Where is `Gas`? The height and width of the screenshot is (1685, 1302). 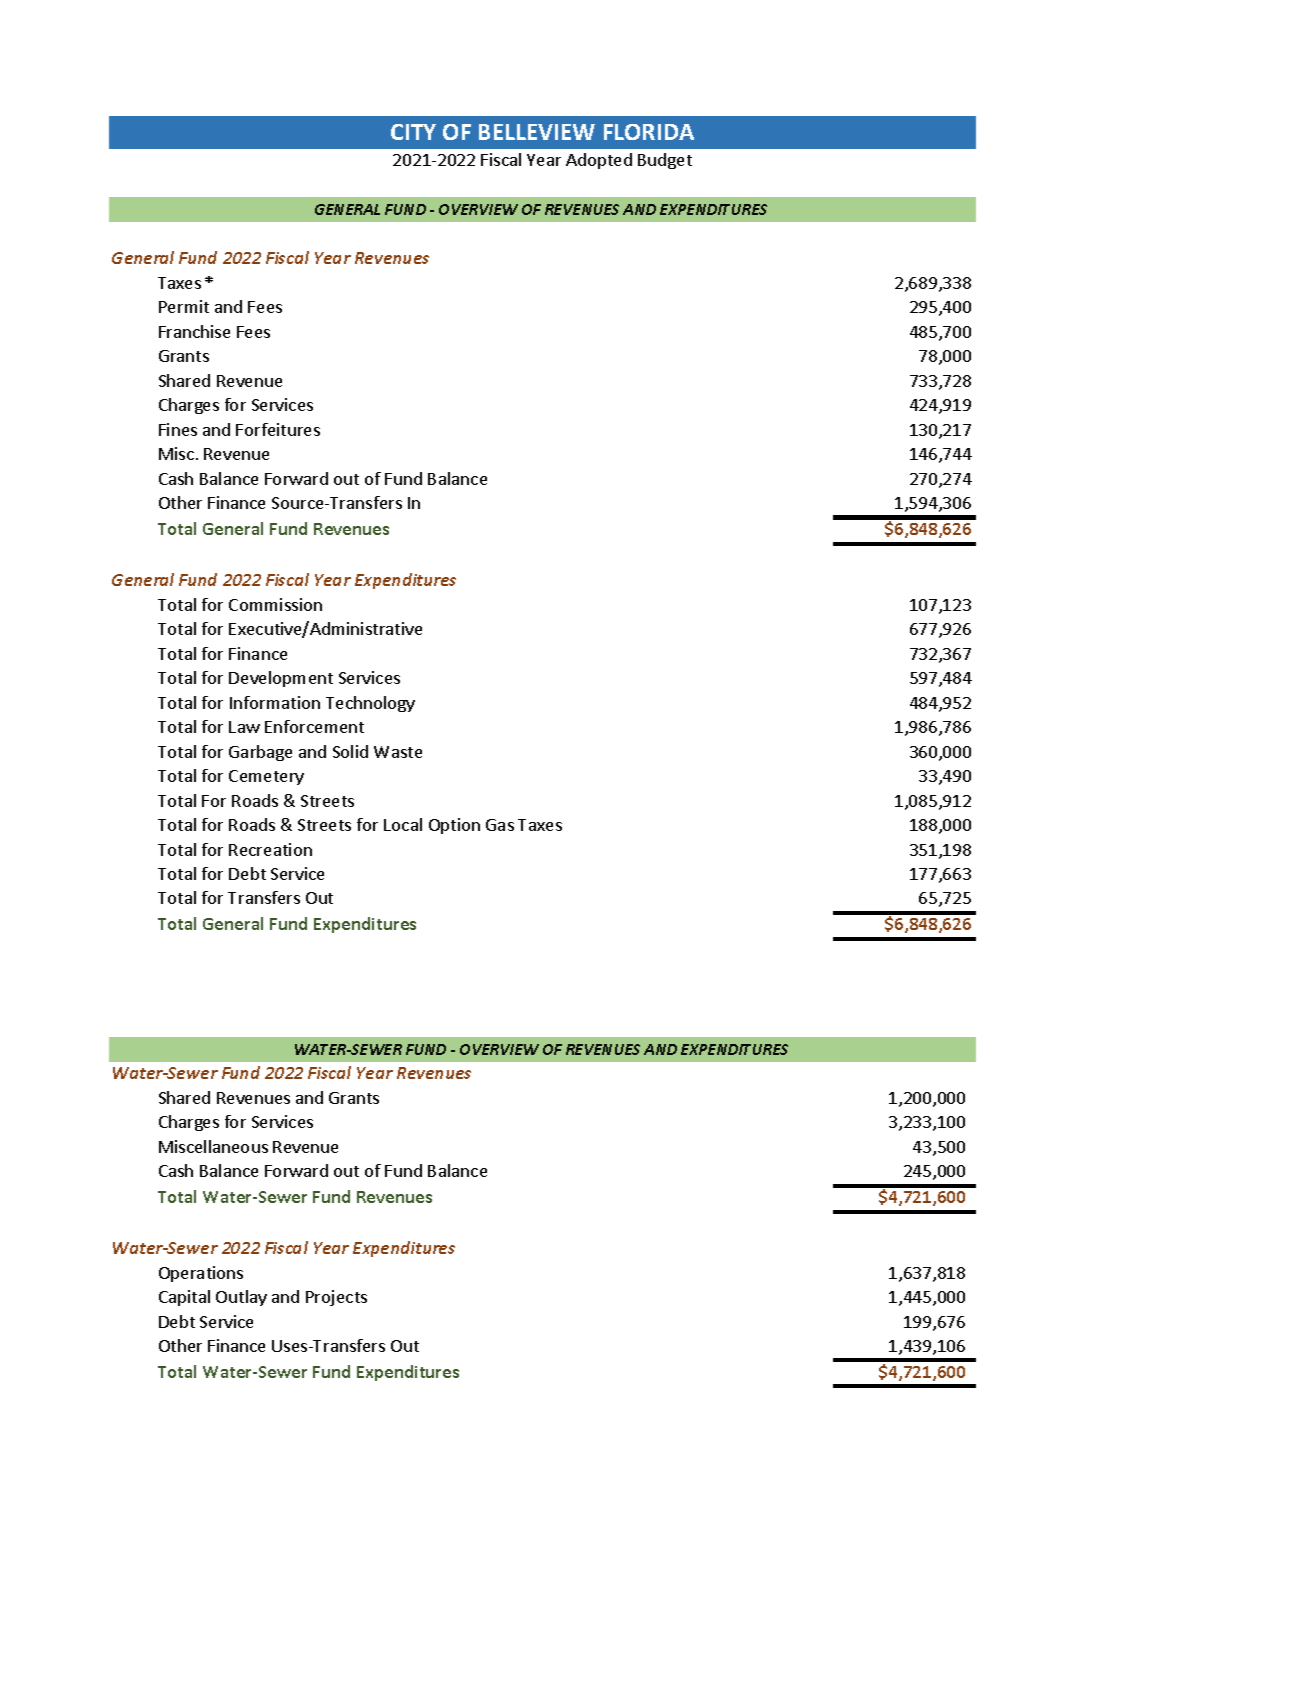
Gas is located at coordinates (500, 825).
